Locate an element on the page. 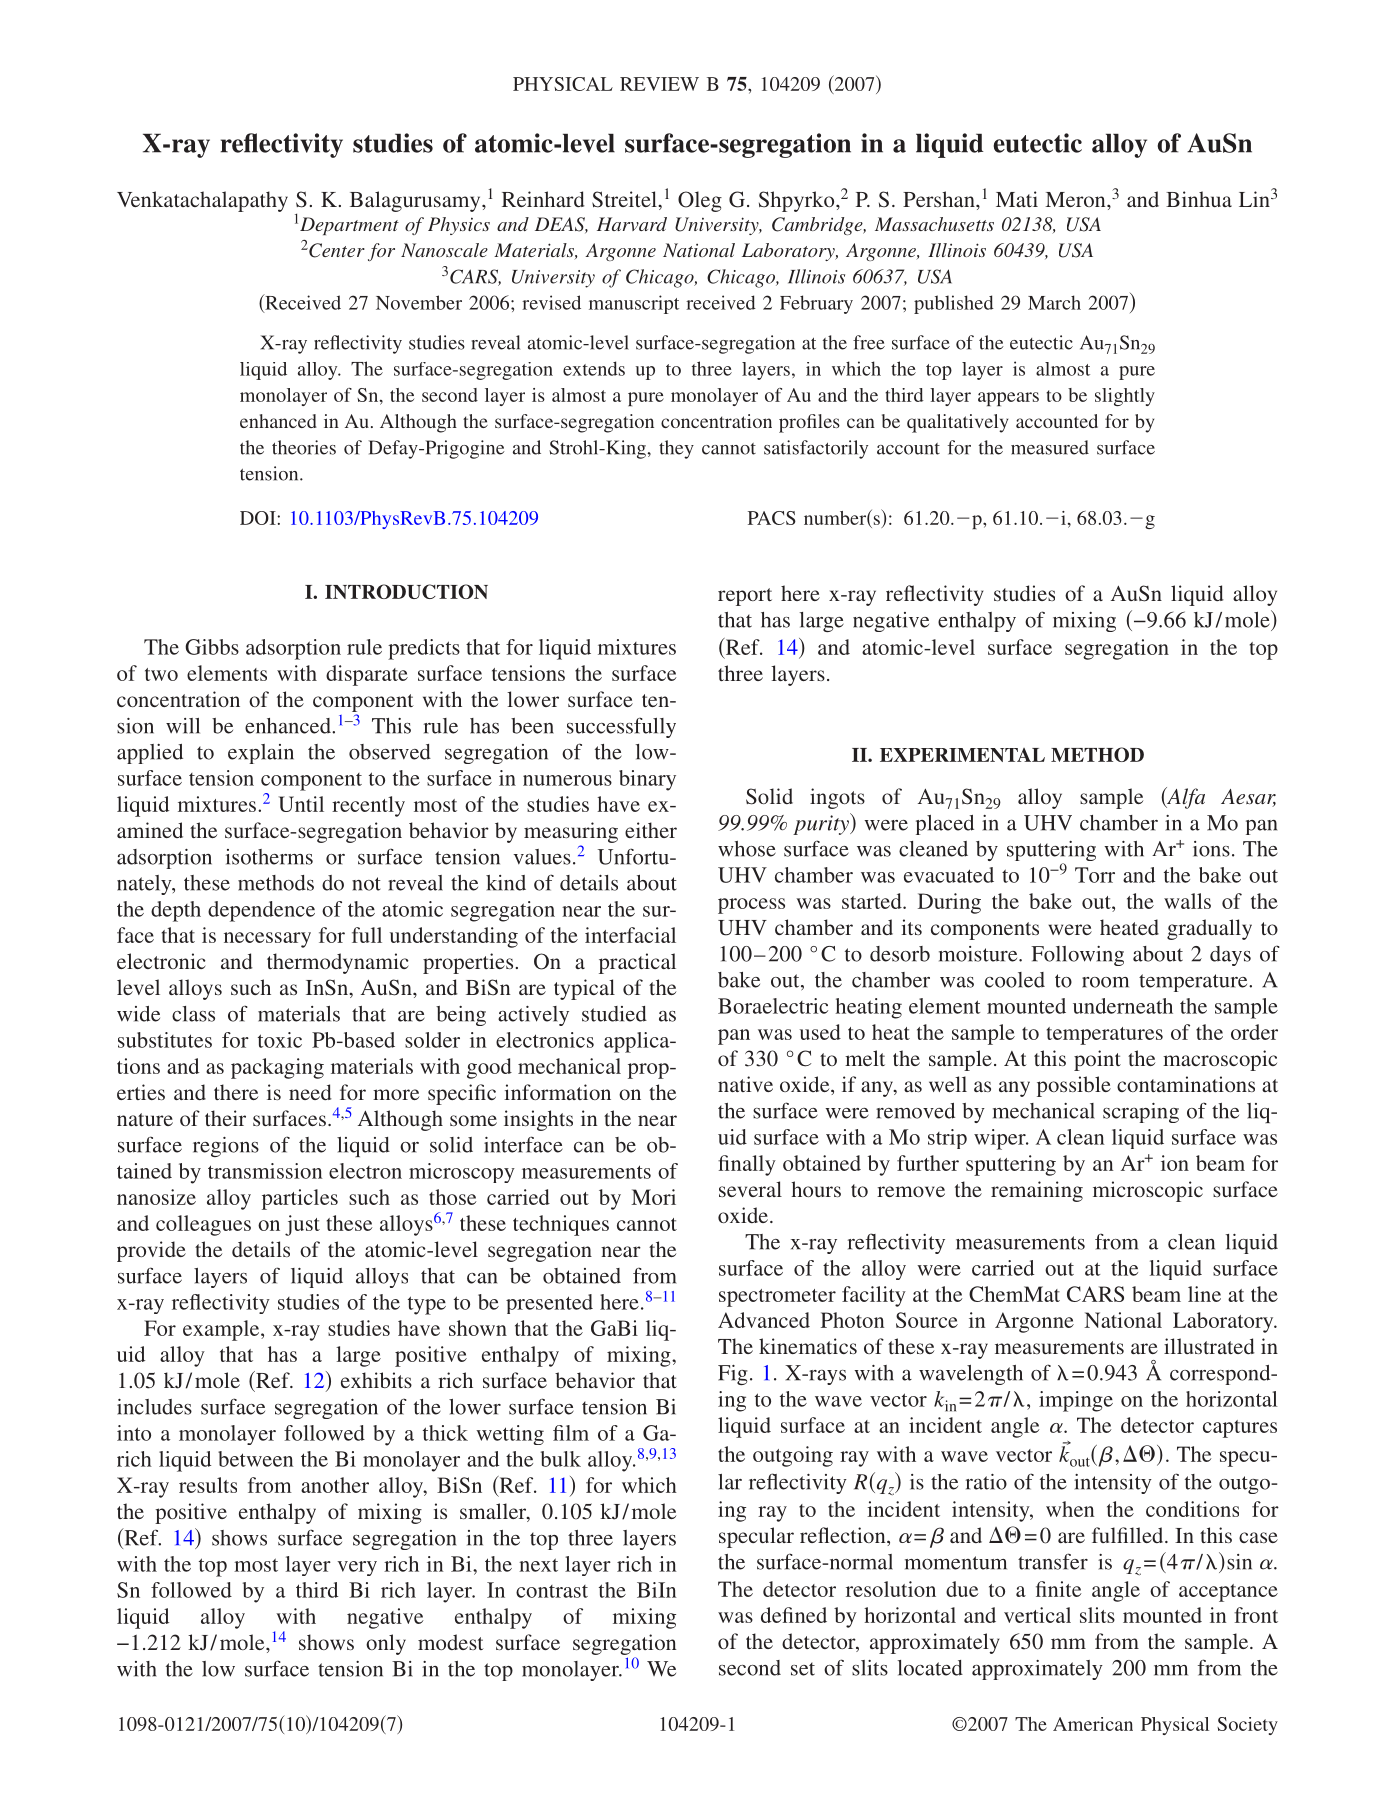 This document has height=1808, width=1397. American is located at coordinates (1093, 1724).
